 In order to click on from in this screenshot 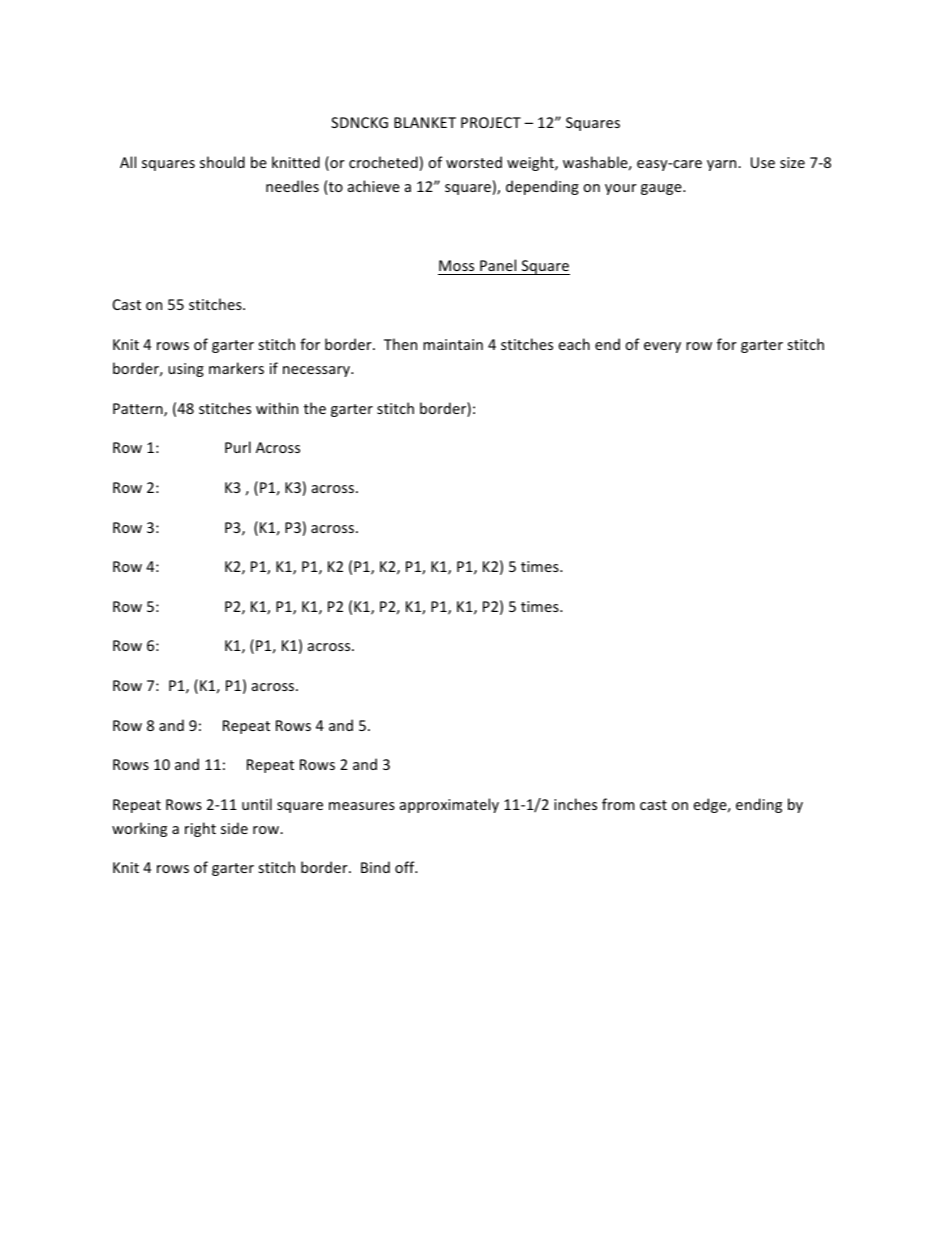, I will do `click(618, 804)`.
